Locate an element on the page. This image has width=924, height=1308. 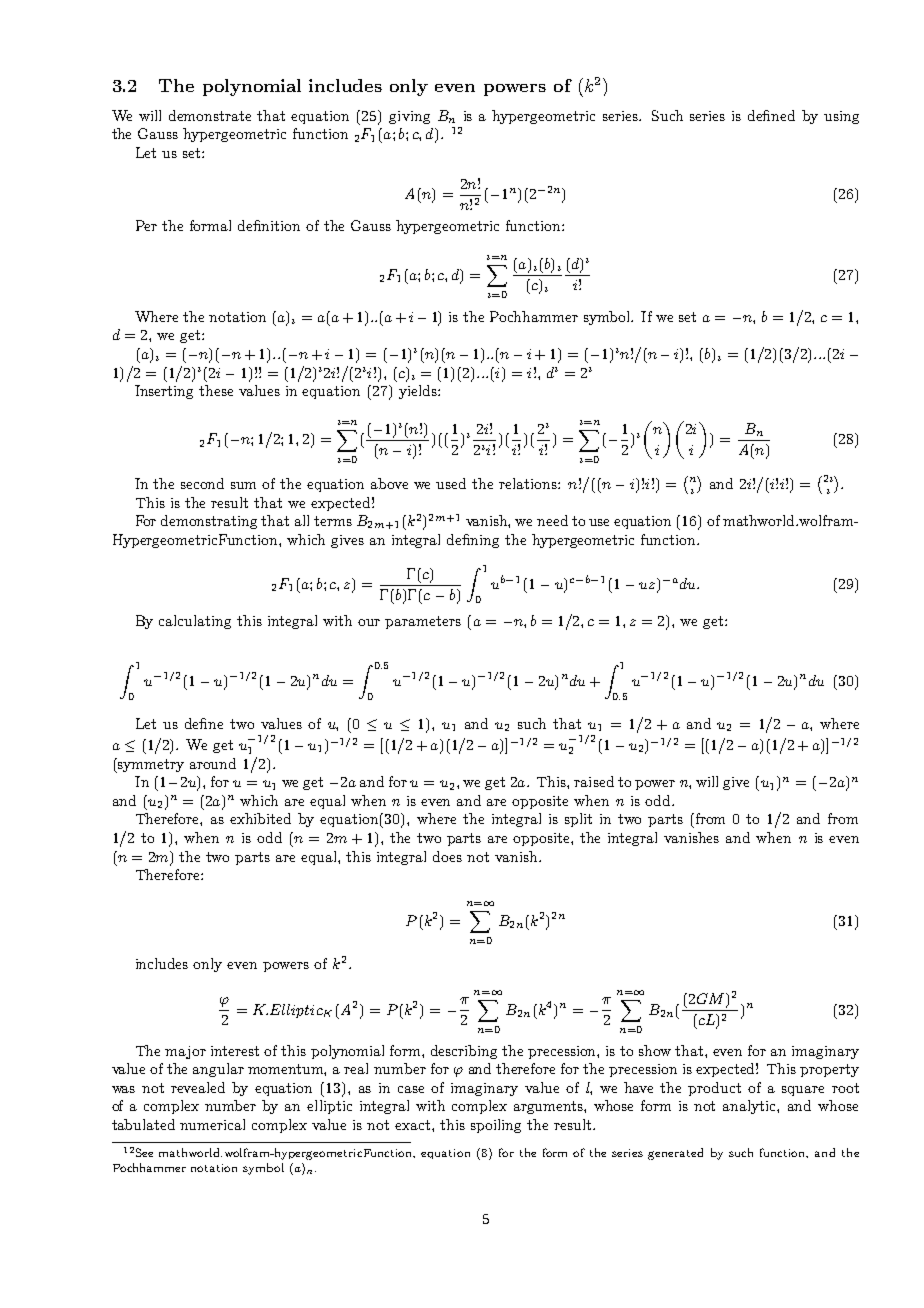
used is located at coordinates (451, 483).
